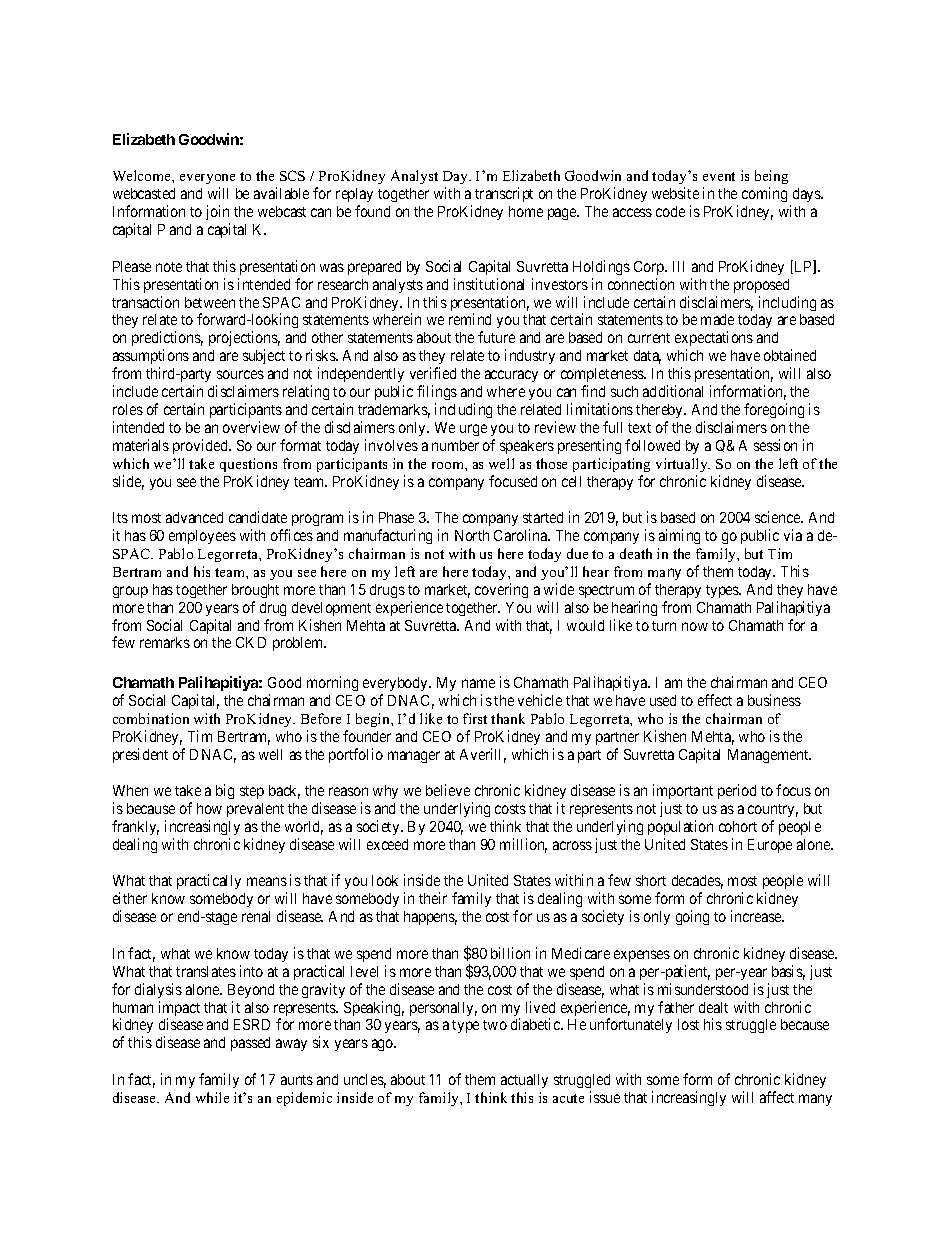  I want to click on believe, so click(448, 790).
